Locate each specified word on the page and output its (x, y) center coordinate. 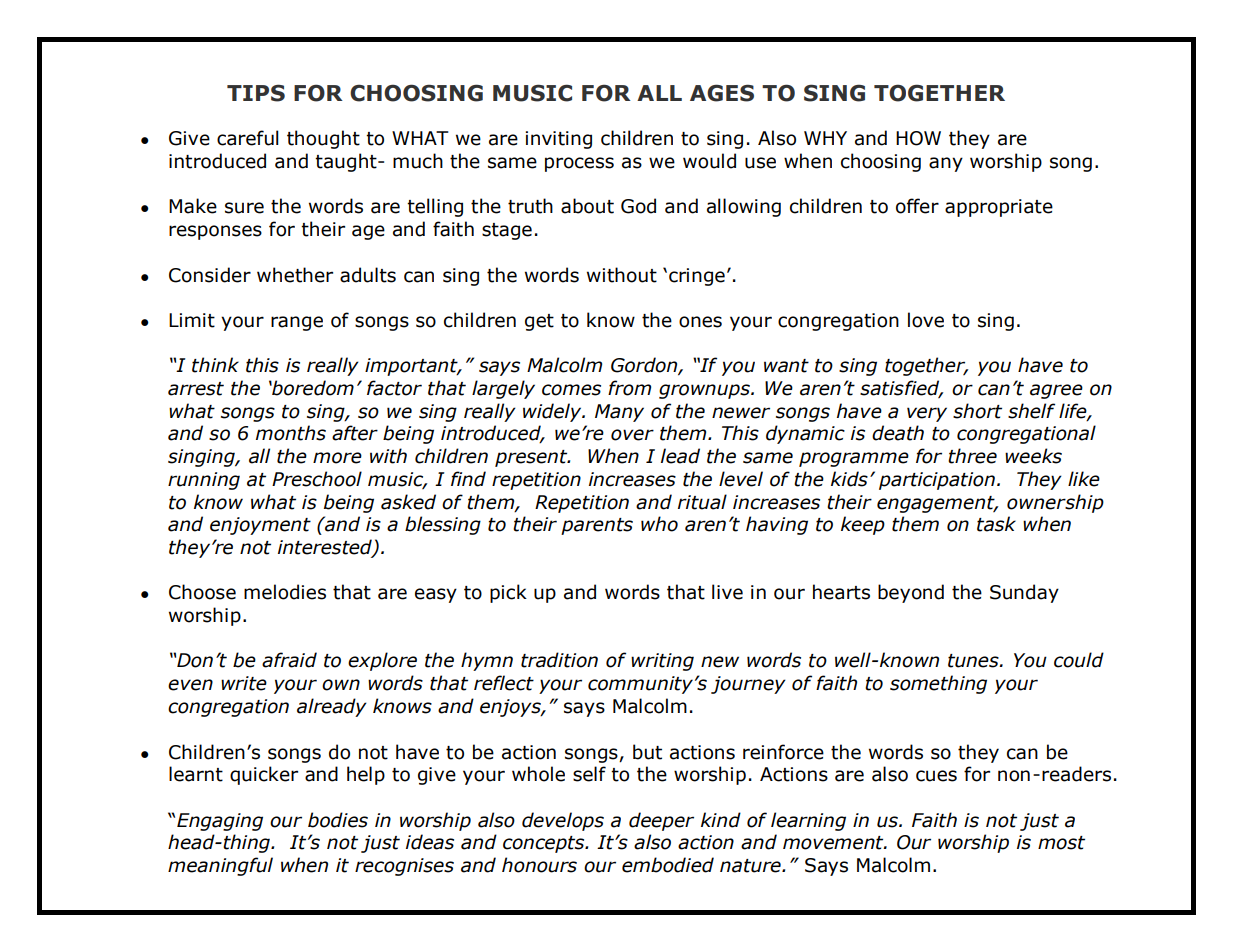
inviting (559, 140)
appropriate (999, 208)
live (727, 592)
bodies (338, 820)
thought (323, 139)
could (1079, 660)
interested (326, 548)
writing (662, 662)
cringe (697, 277)
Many (619, 413)
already (332, 707)
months (291, 433)
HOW (918, 138)
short (977, 411)
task (996, 524)
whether (295, 275)
